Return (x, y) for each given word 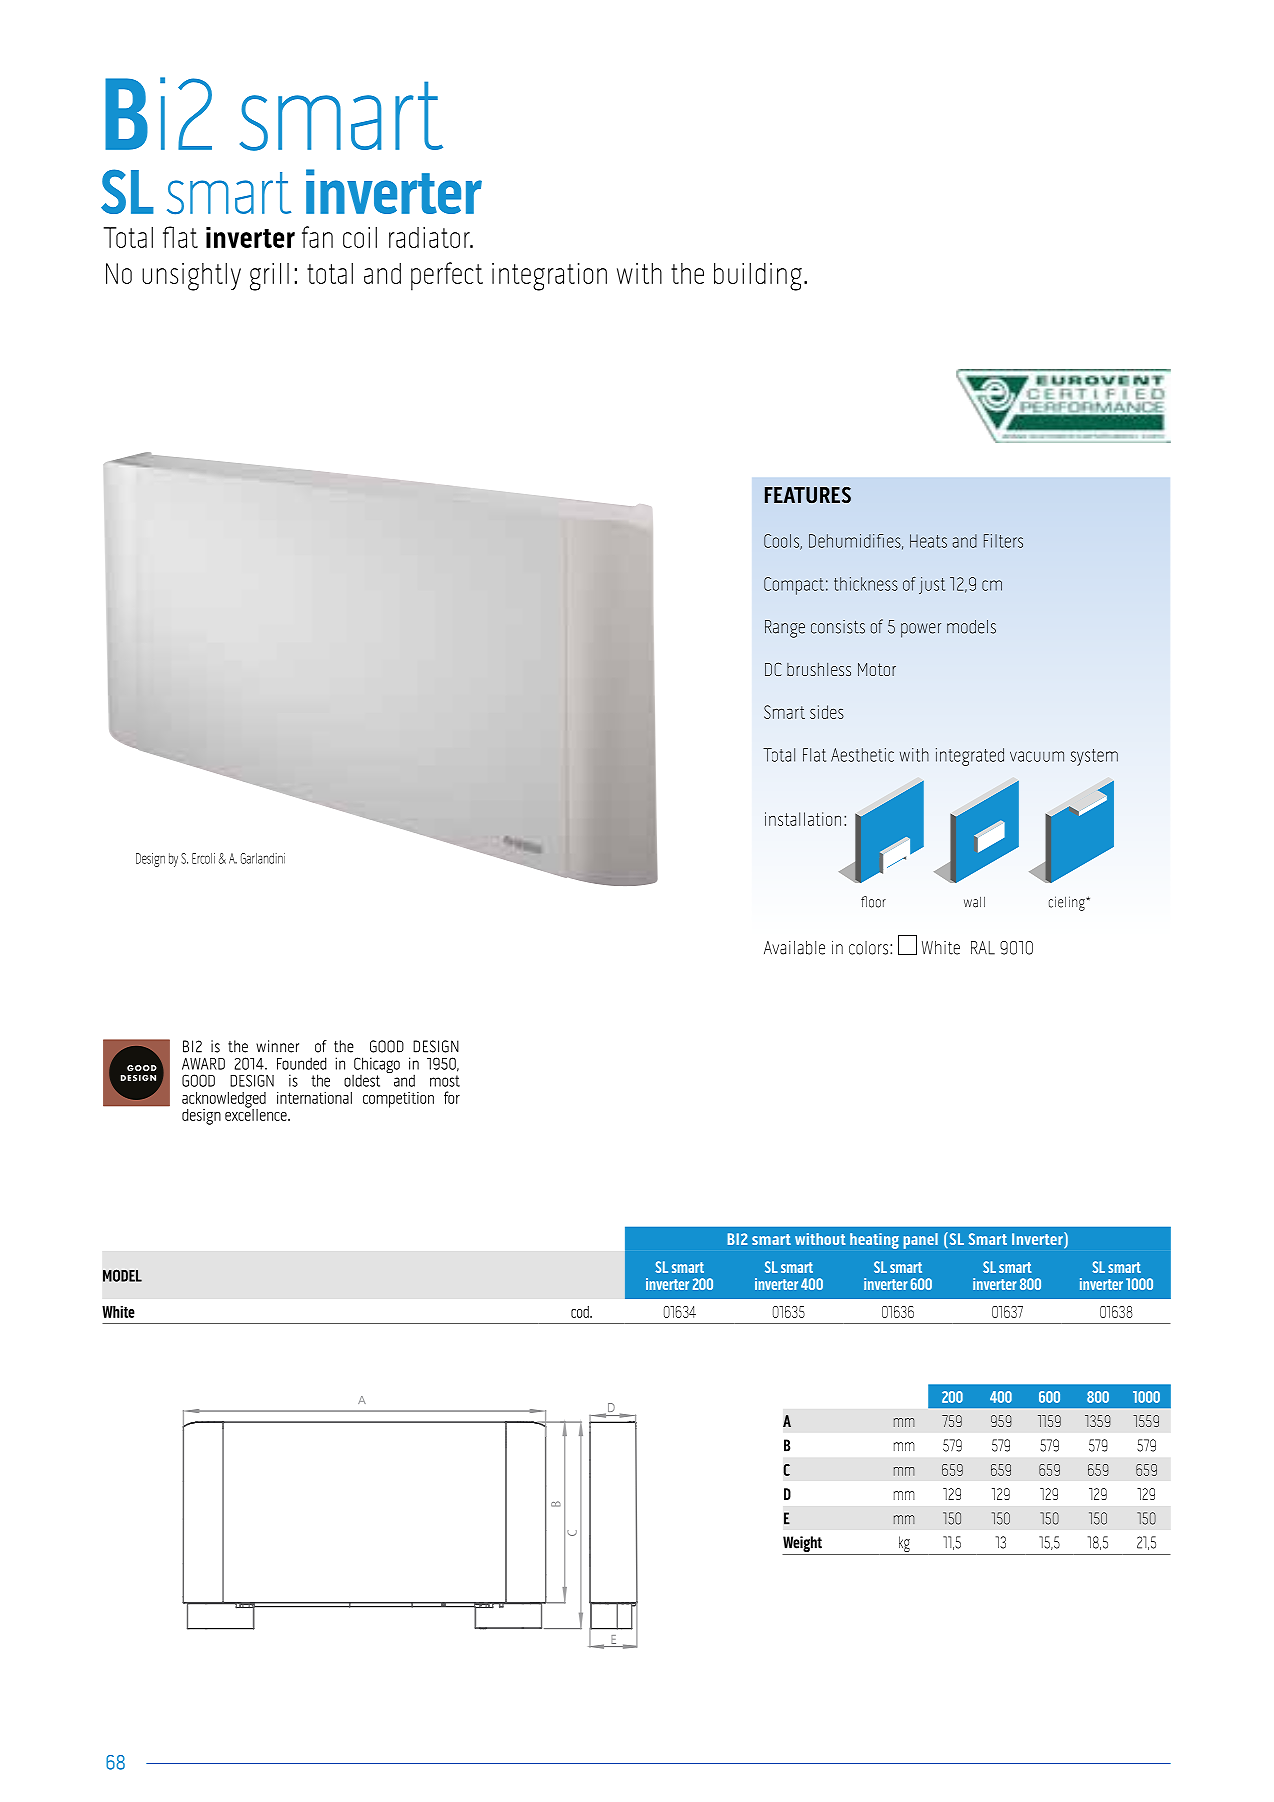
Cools (782, 542)
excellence (257, 1113)
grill (269, 277)
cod (581, 1312)
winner (277, 1046)
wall (974, 902)
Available (794, 948)
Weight (803, 1545)
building (758, 277)
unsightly (191, 277)
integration (549, 277)
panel (920, 1241)
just (932, 585)
